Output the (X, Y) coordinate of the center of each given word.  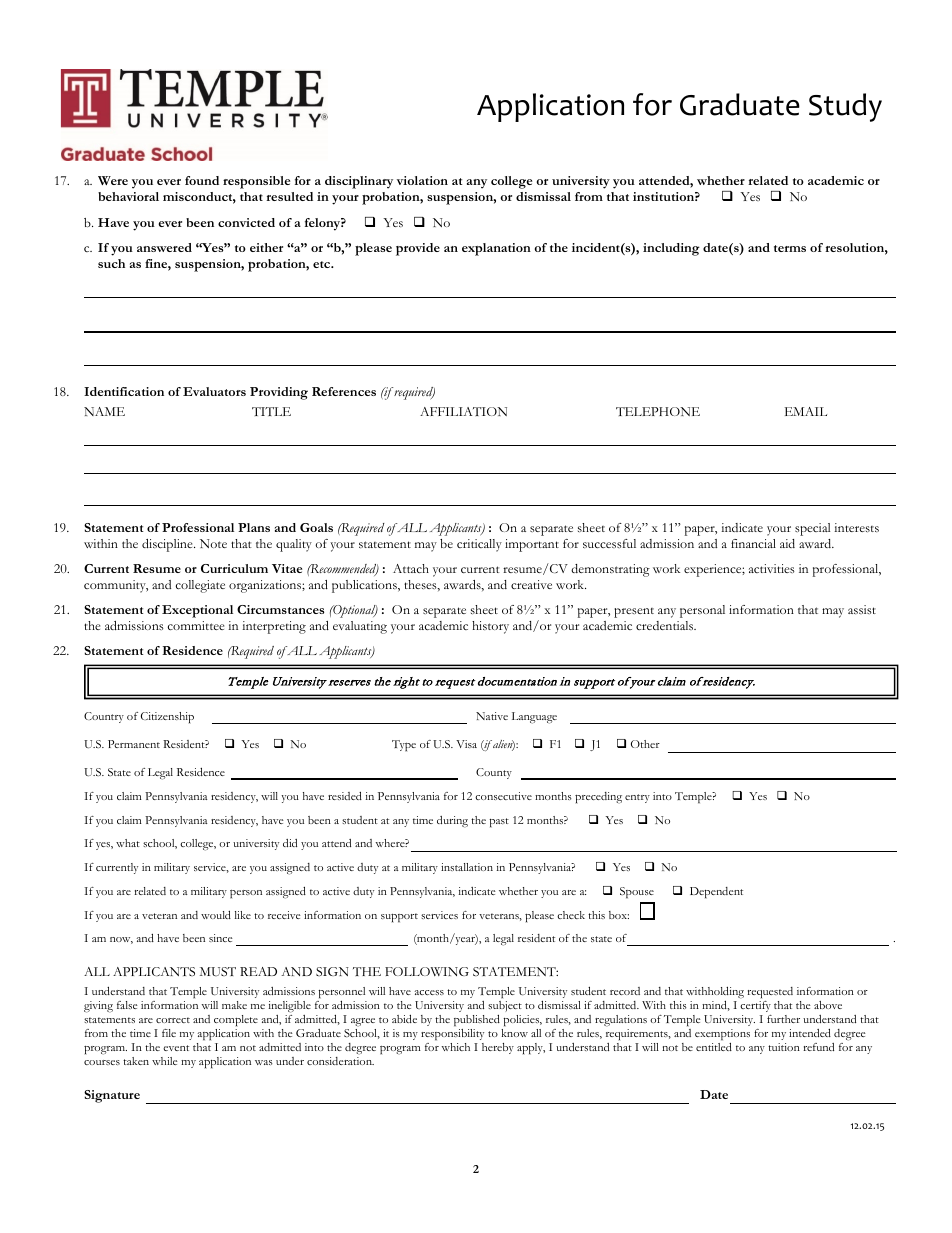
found (202, 180)
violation (422, 180)
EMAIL (806, 411)
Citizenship (167, 718)
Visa (466, 744)
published (477, 1021)
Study (845, 107)
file (169, 1033)
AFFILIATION (463, 411)
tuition (784, 1047)
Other (645, 744)
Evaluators (214, 391)
